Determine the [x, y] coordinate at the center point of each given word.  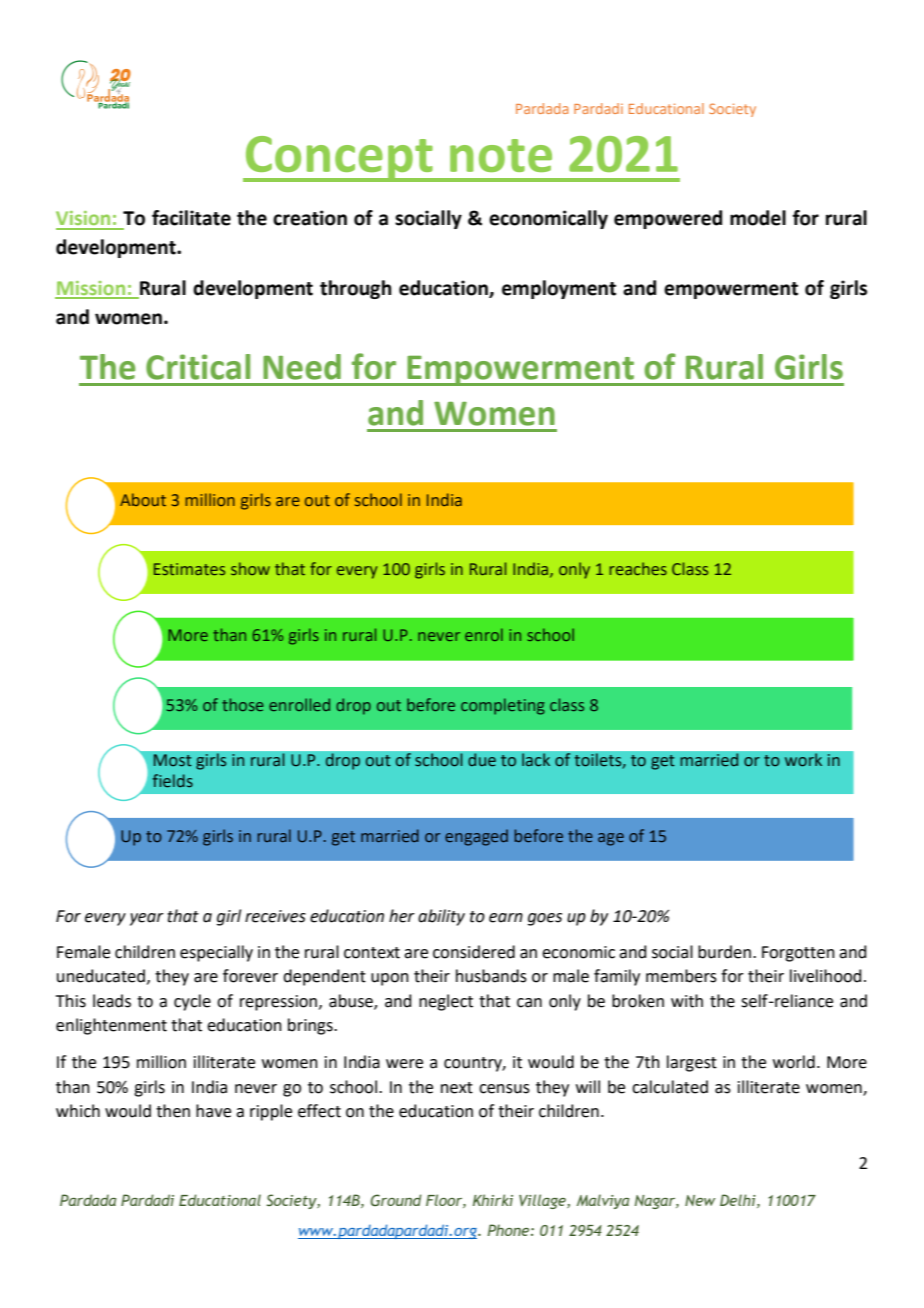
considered [474, 952]
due [482, 760]
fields [173, 781]
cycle [192, 1002]
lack [536, 760]
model [758, 218]
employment [559, 289]
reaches [638, 568]
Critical [198, 367]
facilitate [191, 218]
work [803, 760]
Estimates [189, 569]
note [501, 155]
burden [724, 952]
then [173, 1111]
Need [302, 367]
